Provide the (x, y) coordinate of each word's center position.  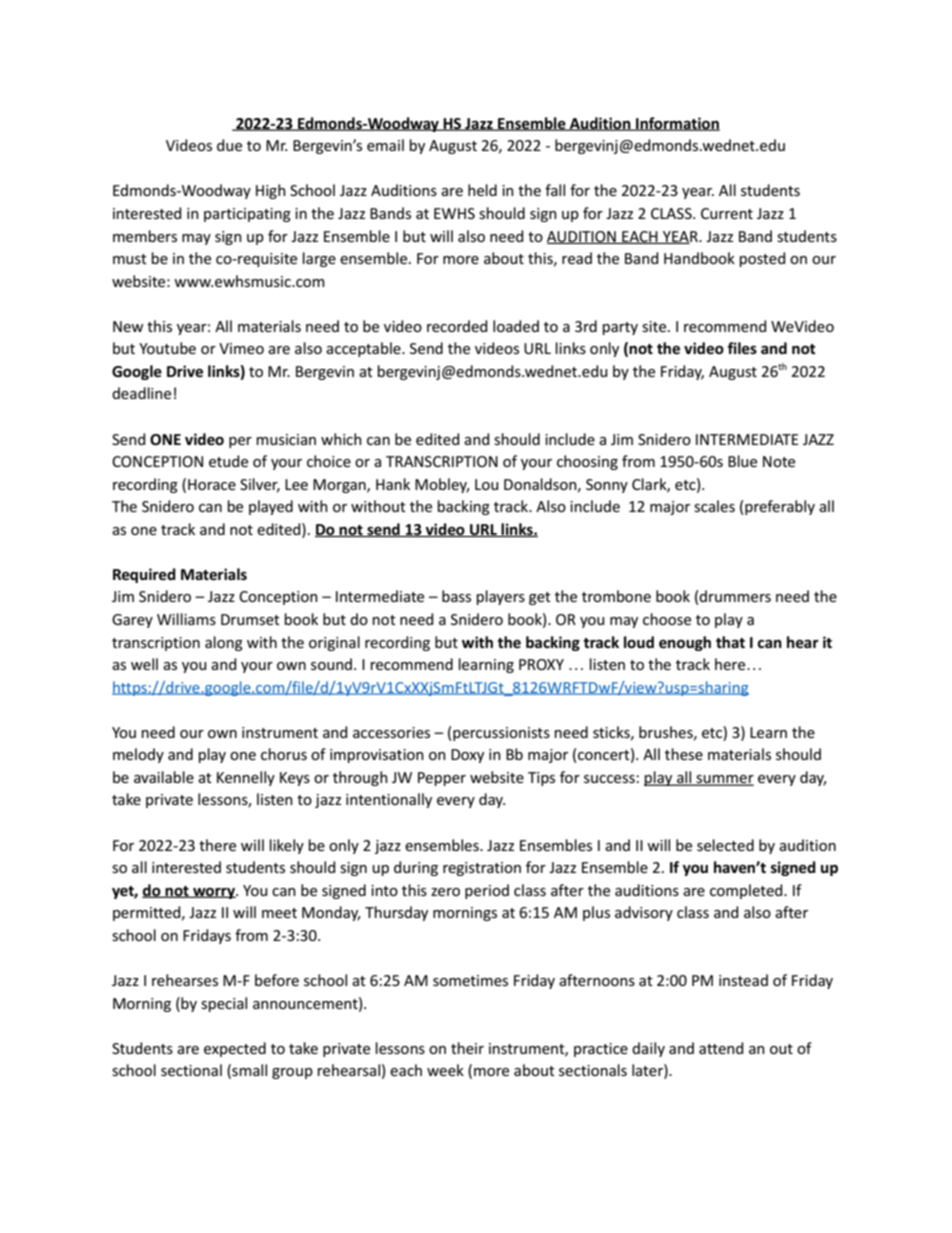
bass (456, 596)
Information (677, 124)
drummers (735, 596)
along (224, 643)
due (229, 145)
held (482, 190)
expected (235, 1049)
